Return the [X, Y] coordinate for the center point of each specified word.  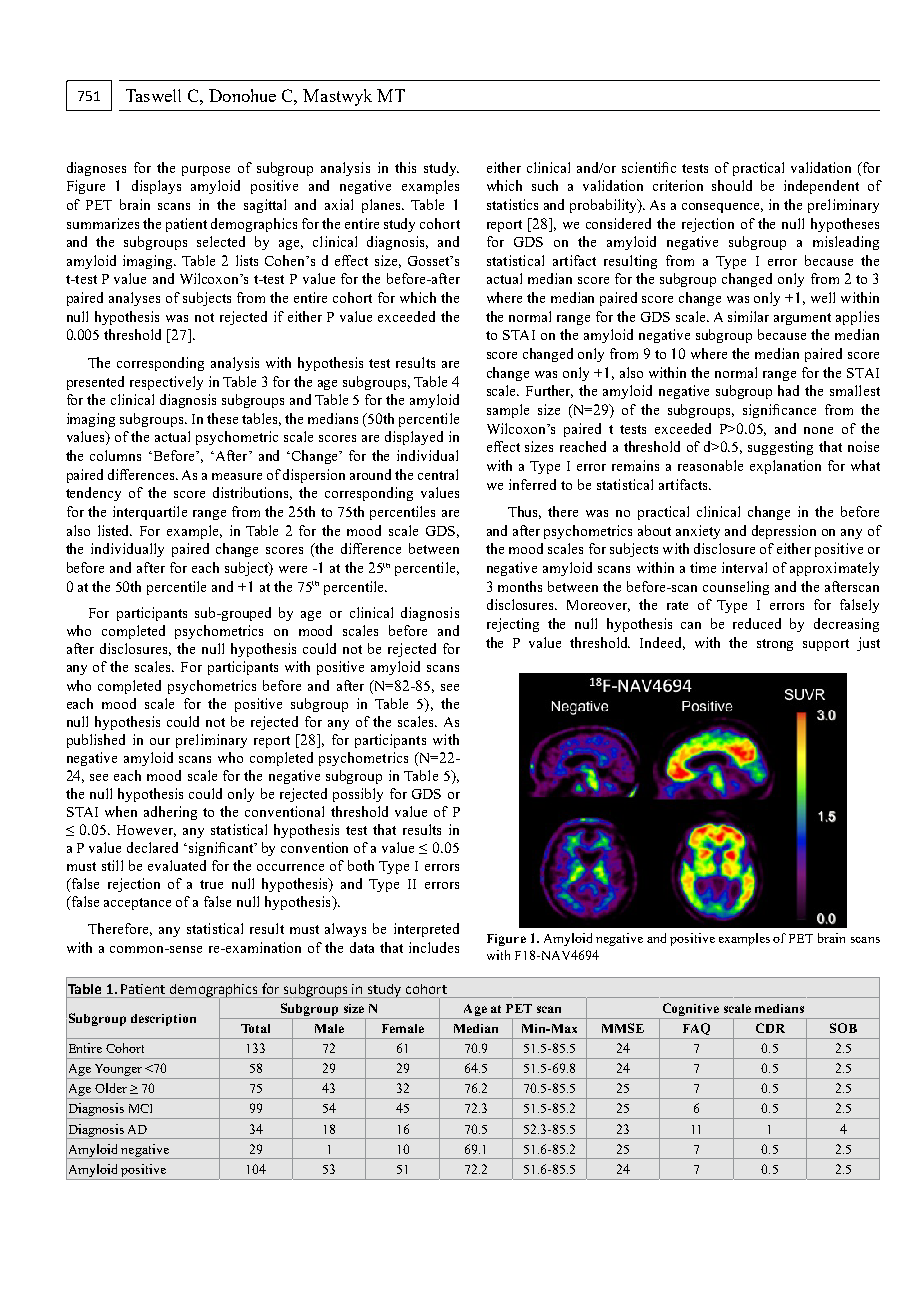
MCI [140, 1108]
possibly [358, 795]
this [405, 167]
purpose [206, 171]
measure [237, 476]
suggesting [780, 448]
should [732, 185]
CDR [770, 1028]
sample [508, 411]
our [160, 741]
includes [434, 947]
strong [775, 645]
